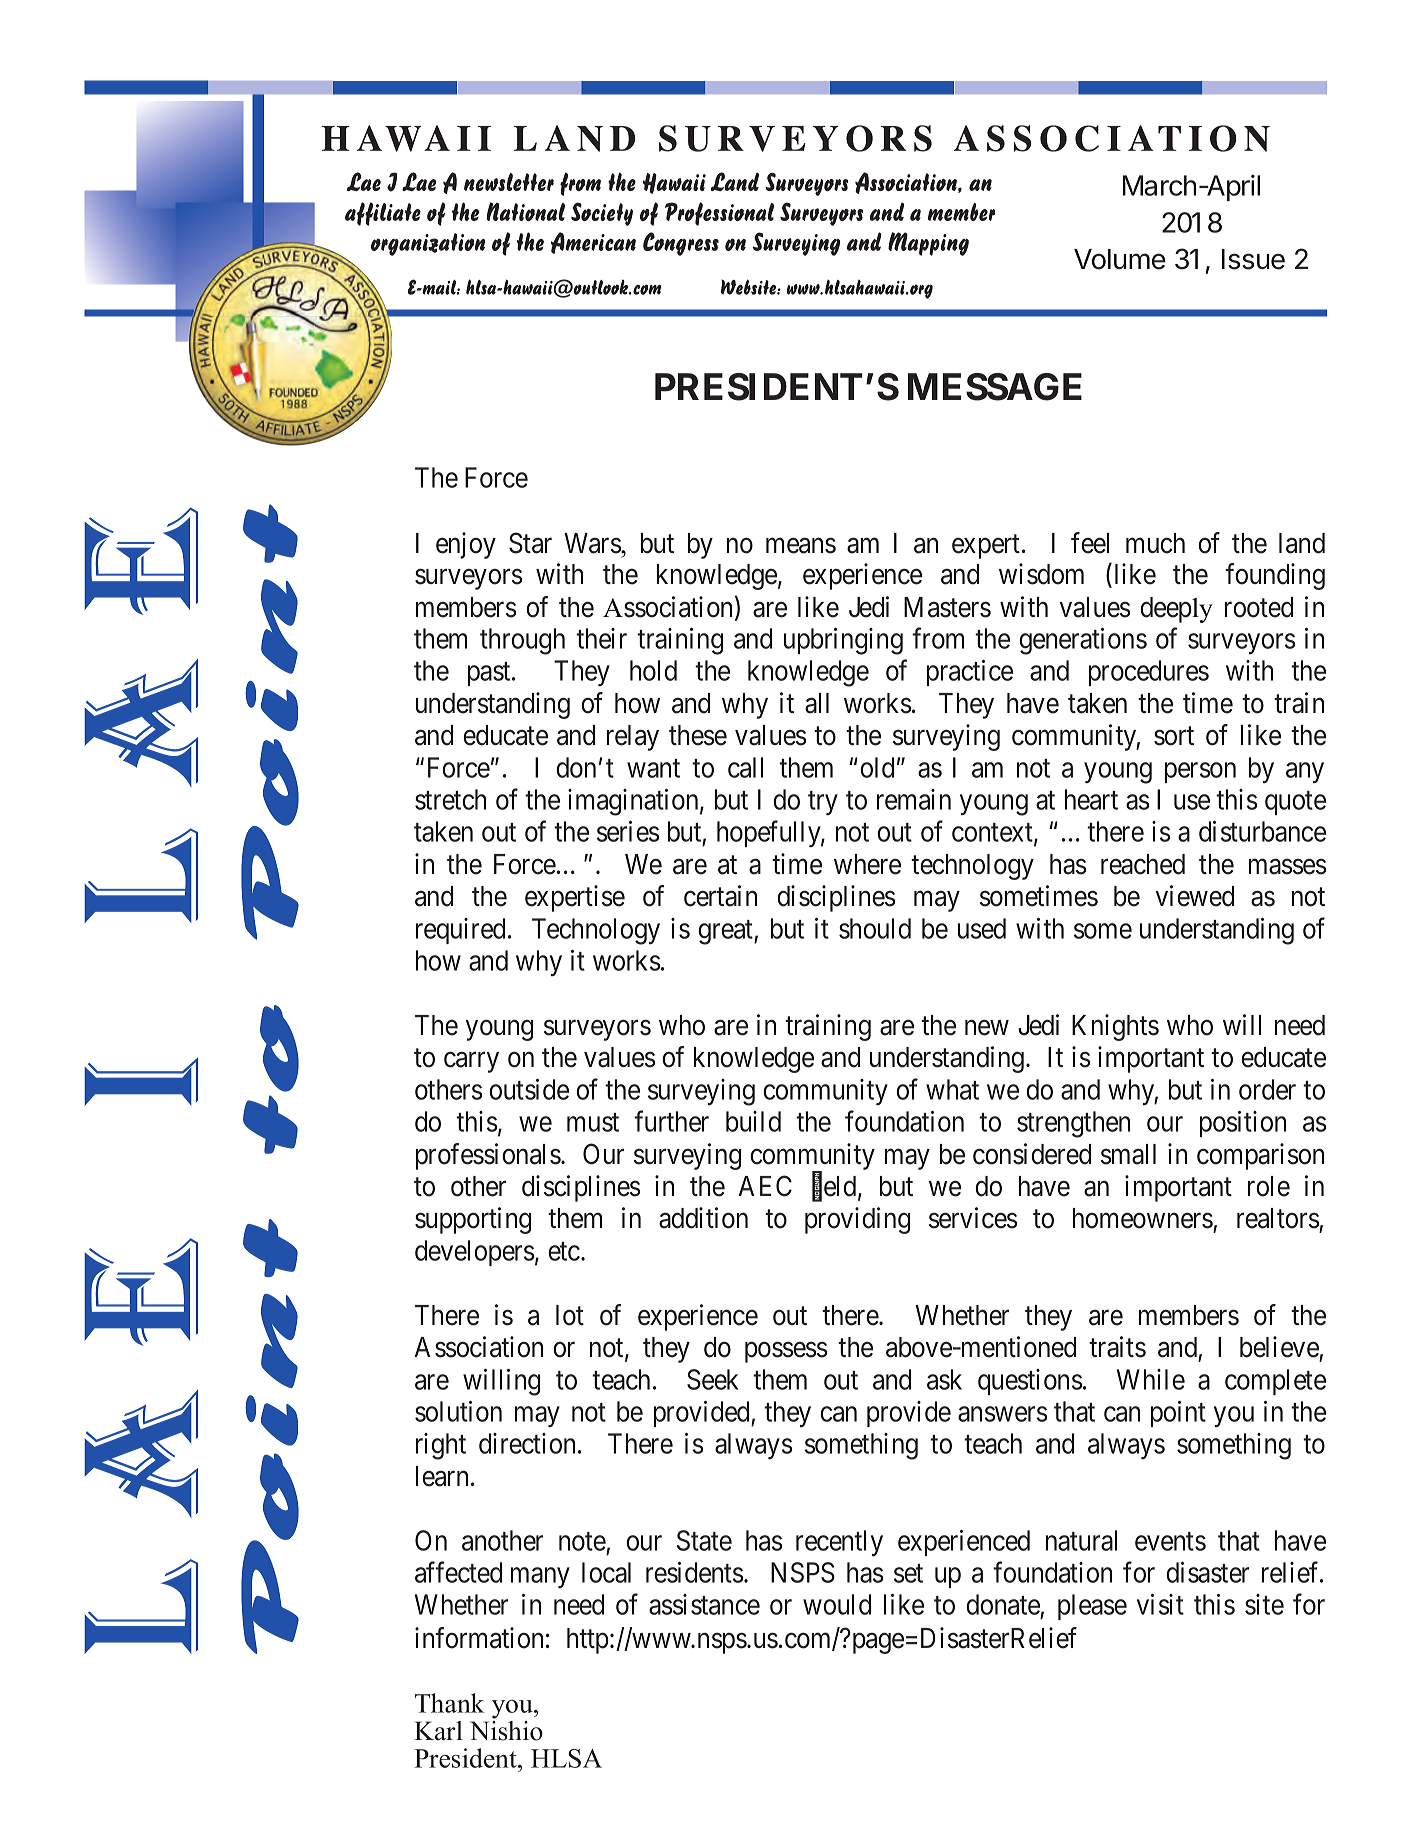 The image size is (1408, 1822). I want to click on Star, so click(530, 543).
